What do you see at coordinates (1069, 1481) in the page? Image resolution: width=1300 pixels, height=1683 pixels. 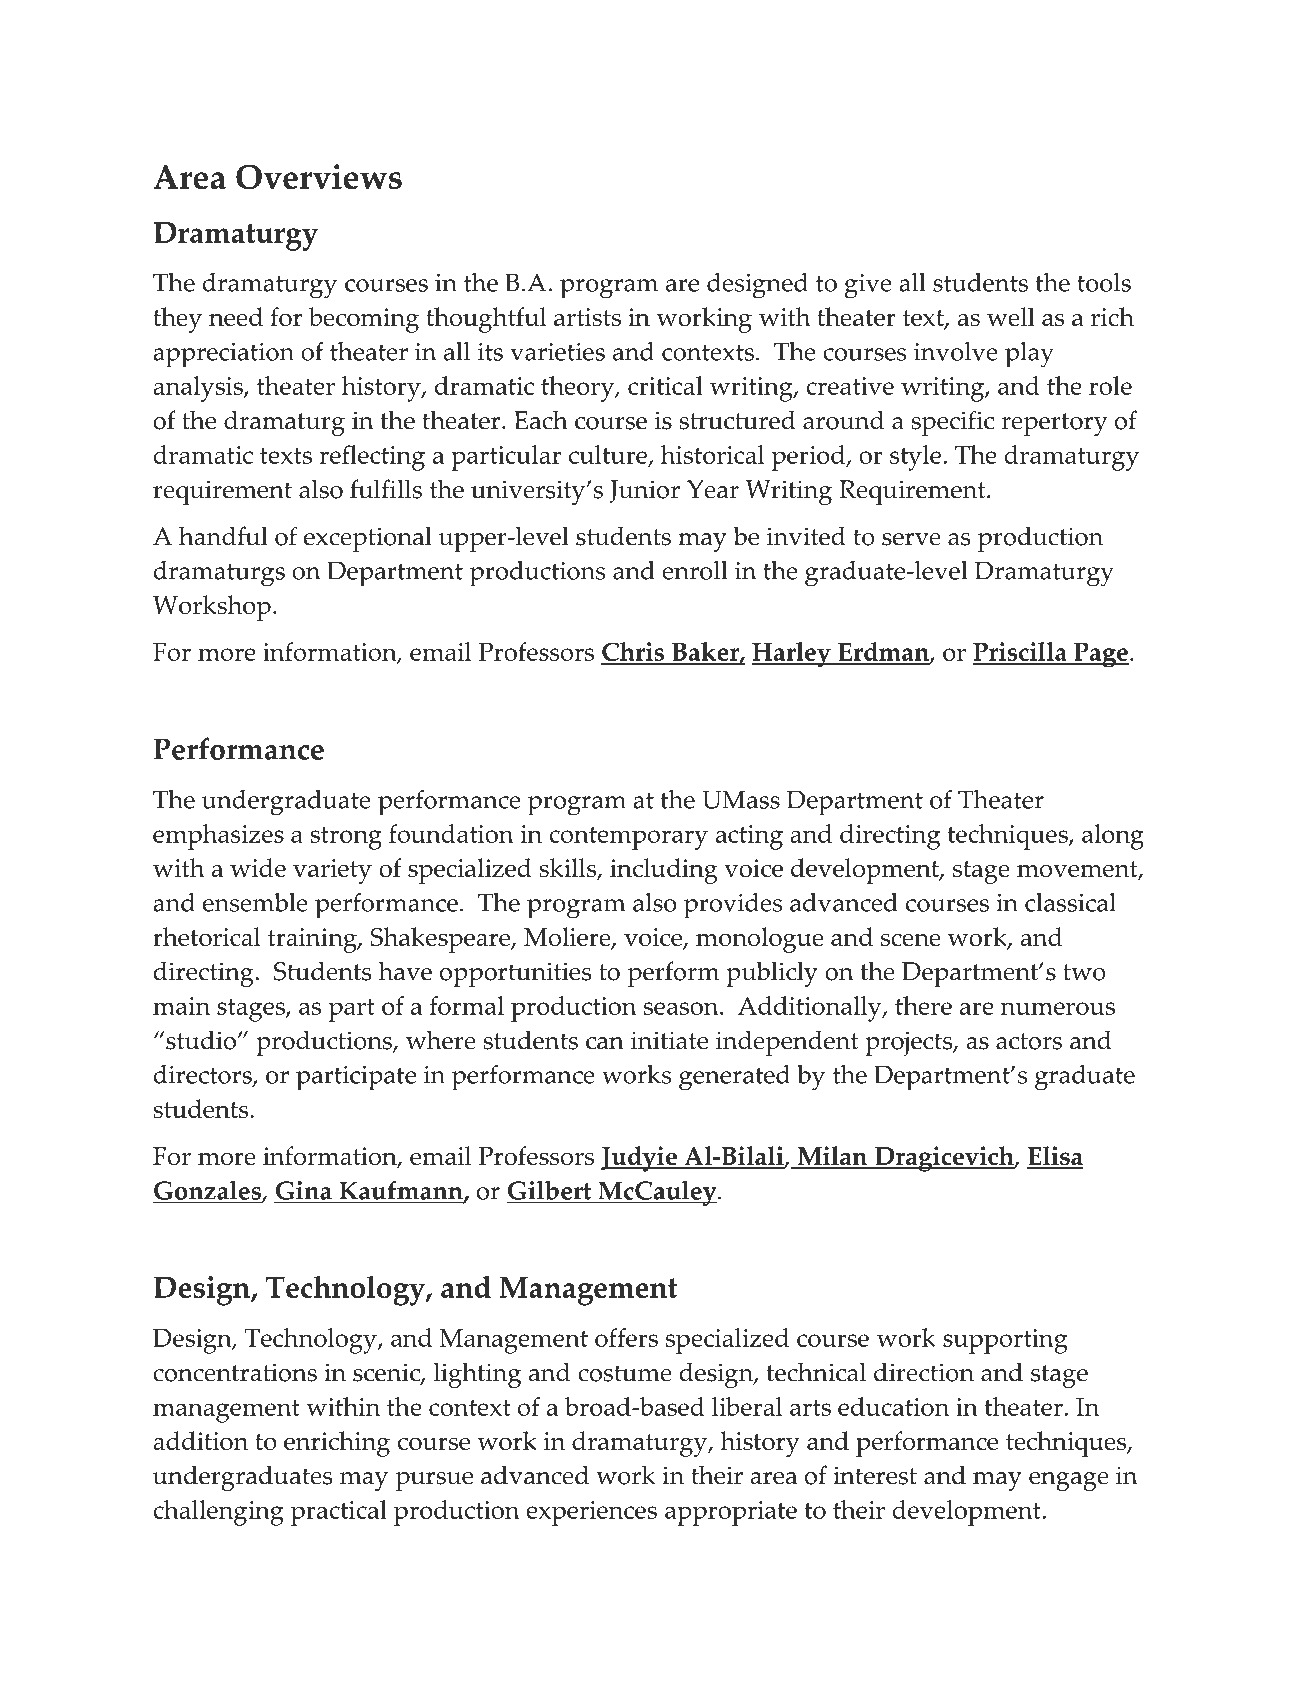 I see `engage` at bounding box center [1069, 1481].
